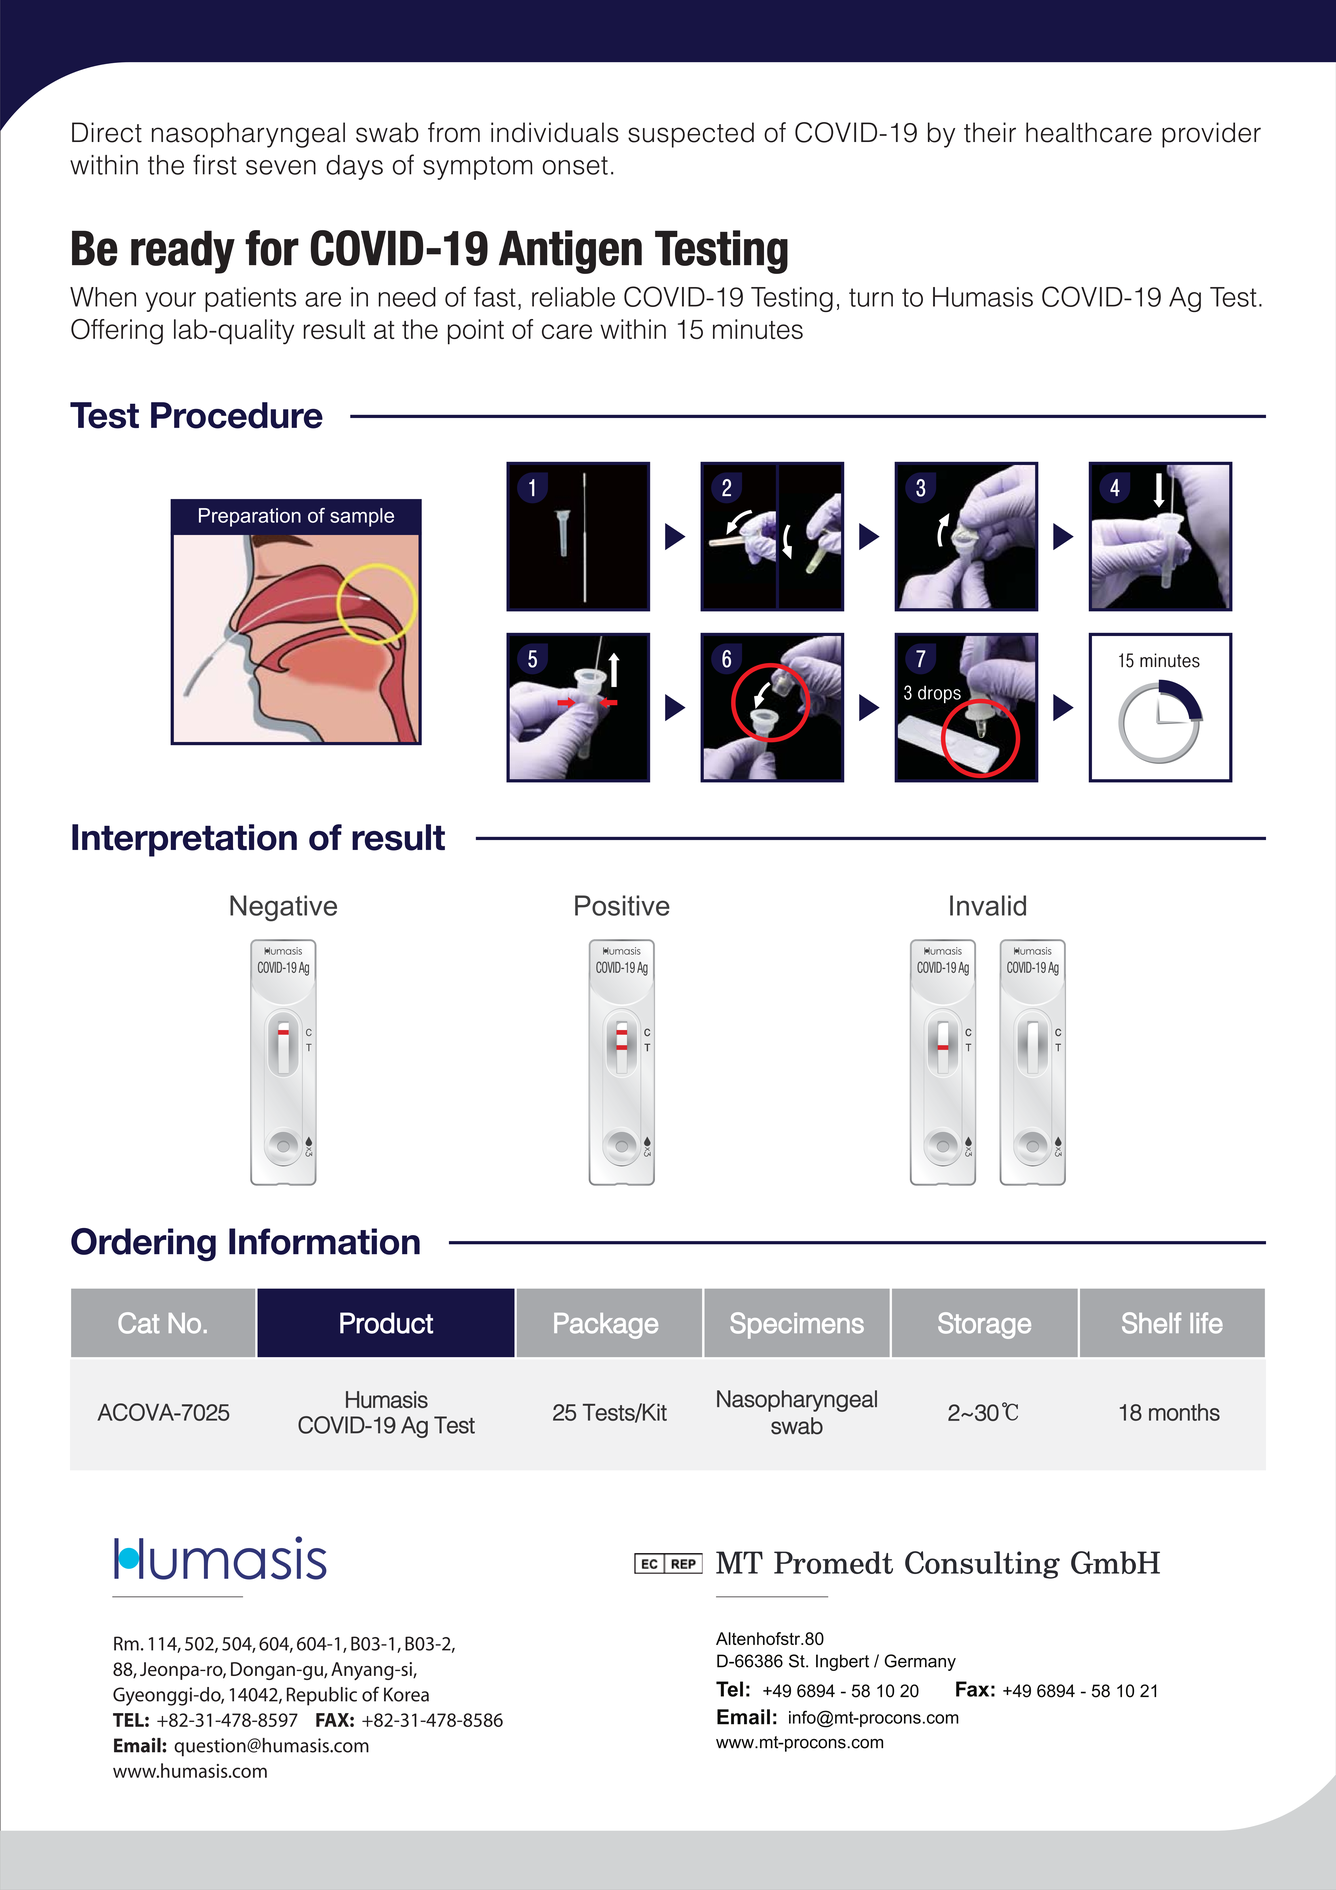 Image resolution: width=1336 pixels, height=1890 pixels. I want to click on sample, so click(362, 517).
